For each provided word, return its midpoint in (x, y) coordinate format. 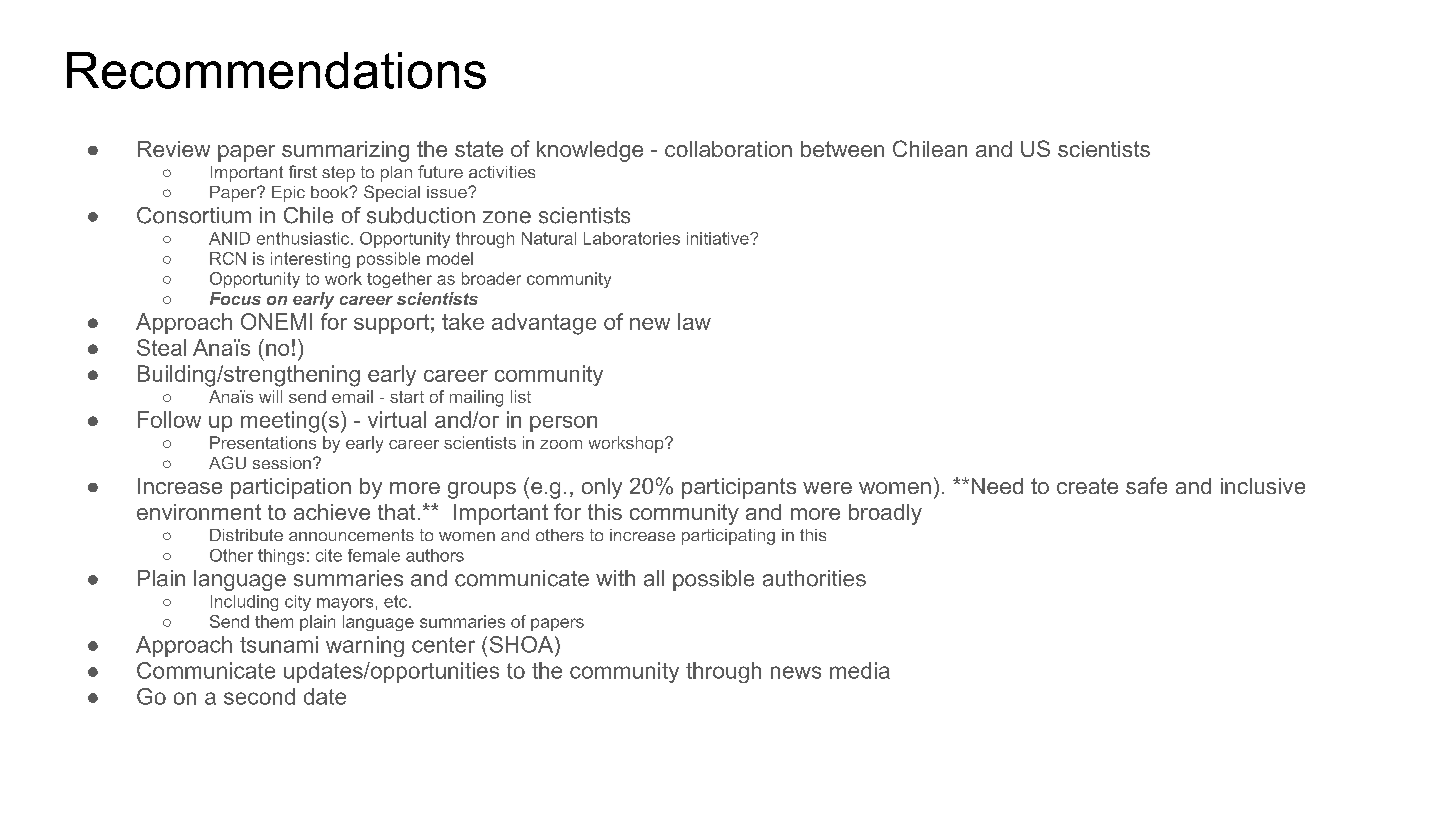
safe (1146, 485)
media (860, 670)
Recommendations (276, 70)
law (694, 321)
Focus (235, 298)
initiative (719, 238)
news (796, 672)
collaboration (728, 149)
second (259, 696)
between (842, 149)
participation (291, 488)
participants (739, 488)
